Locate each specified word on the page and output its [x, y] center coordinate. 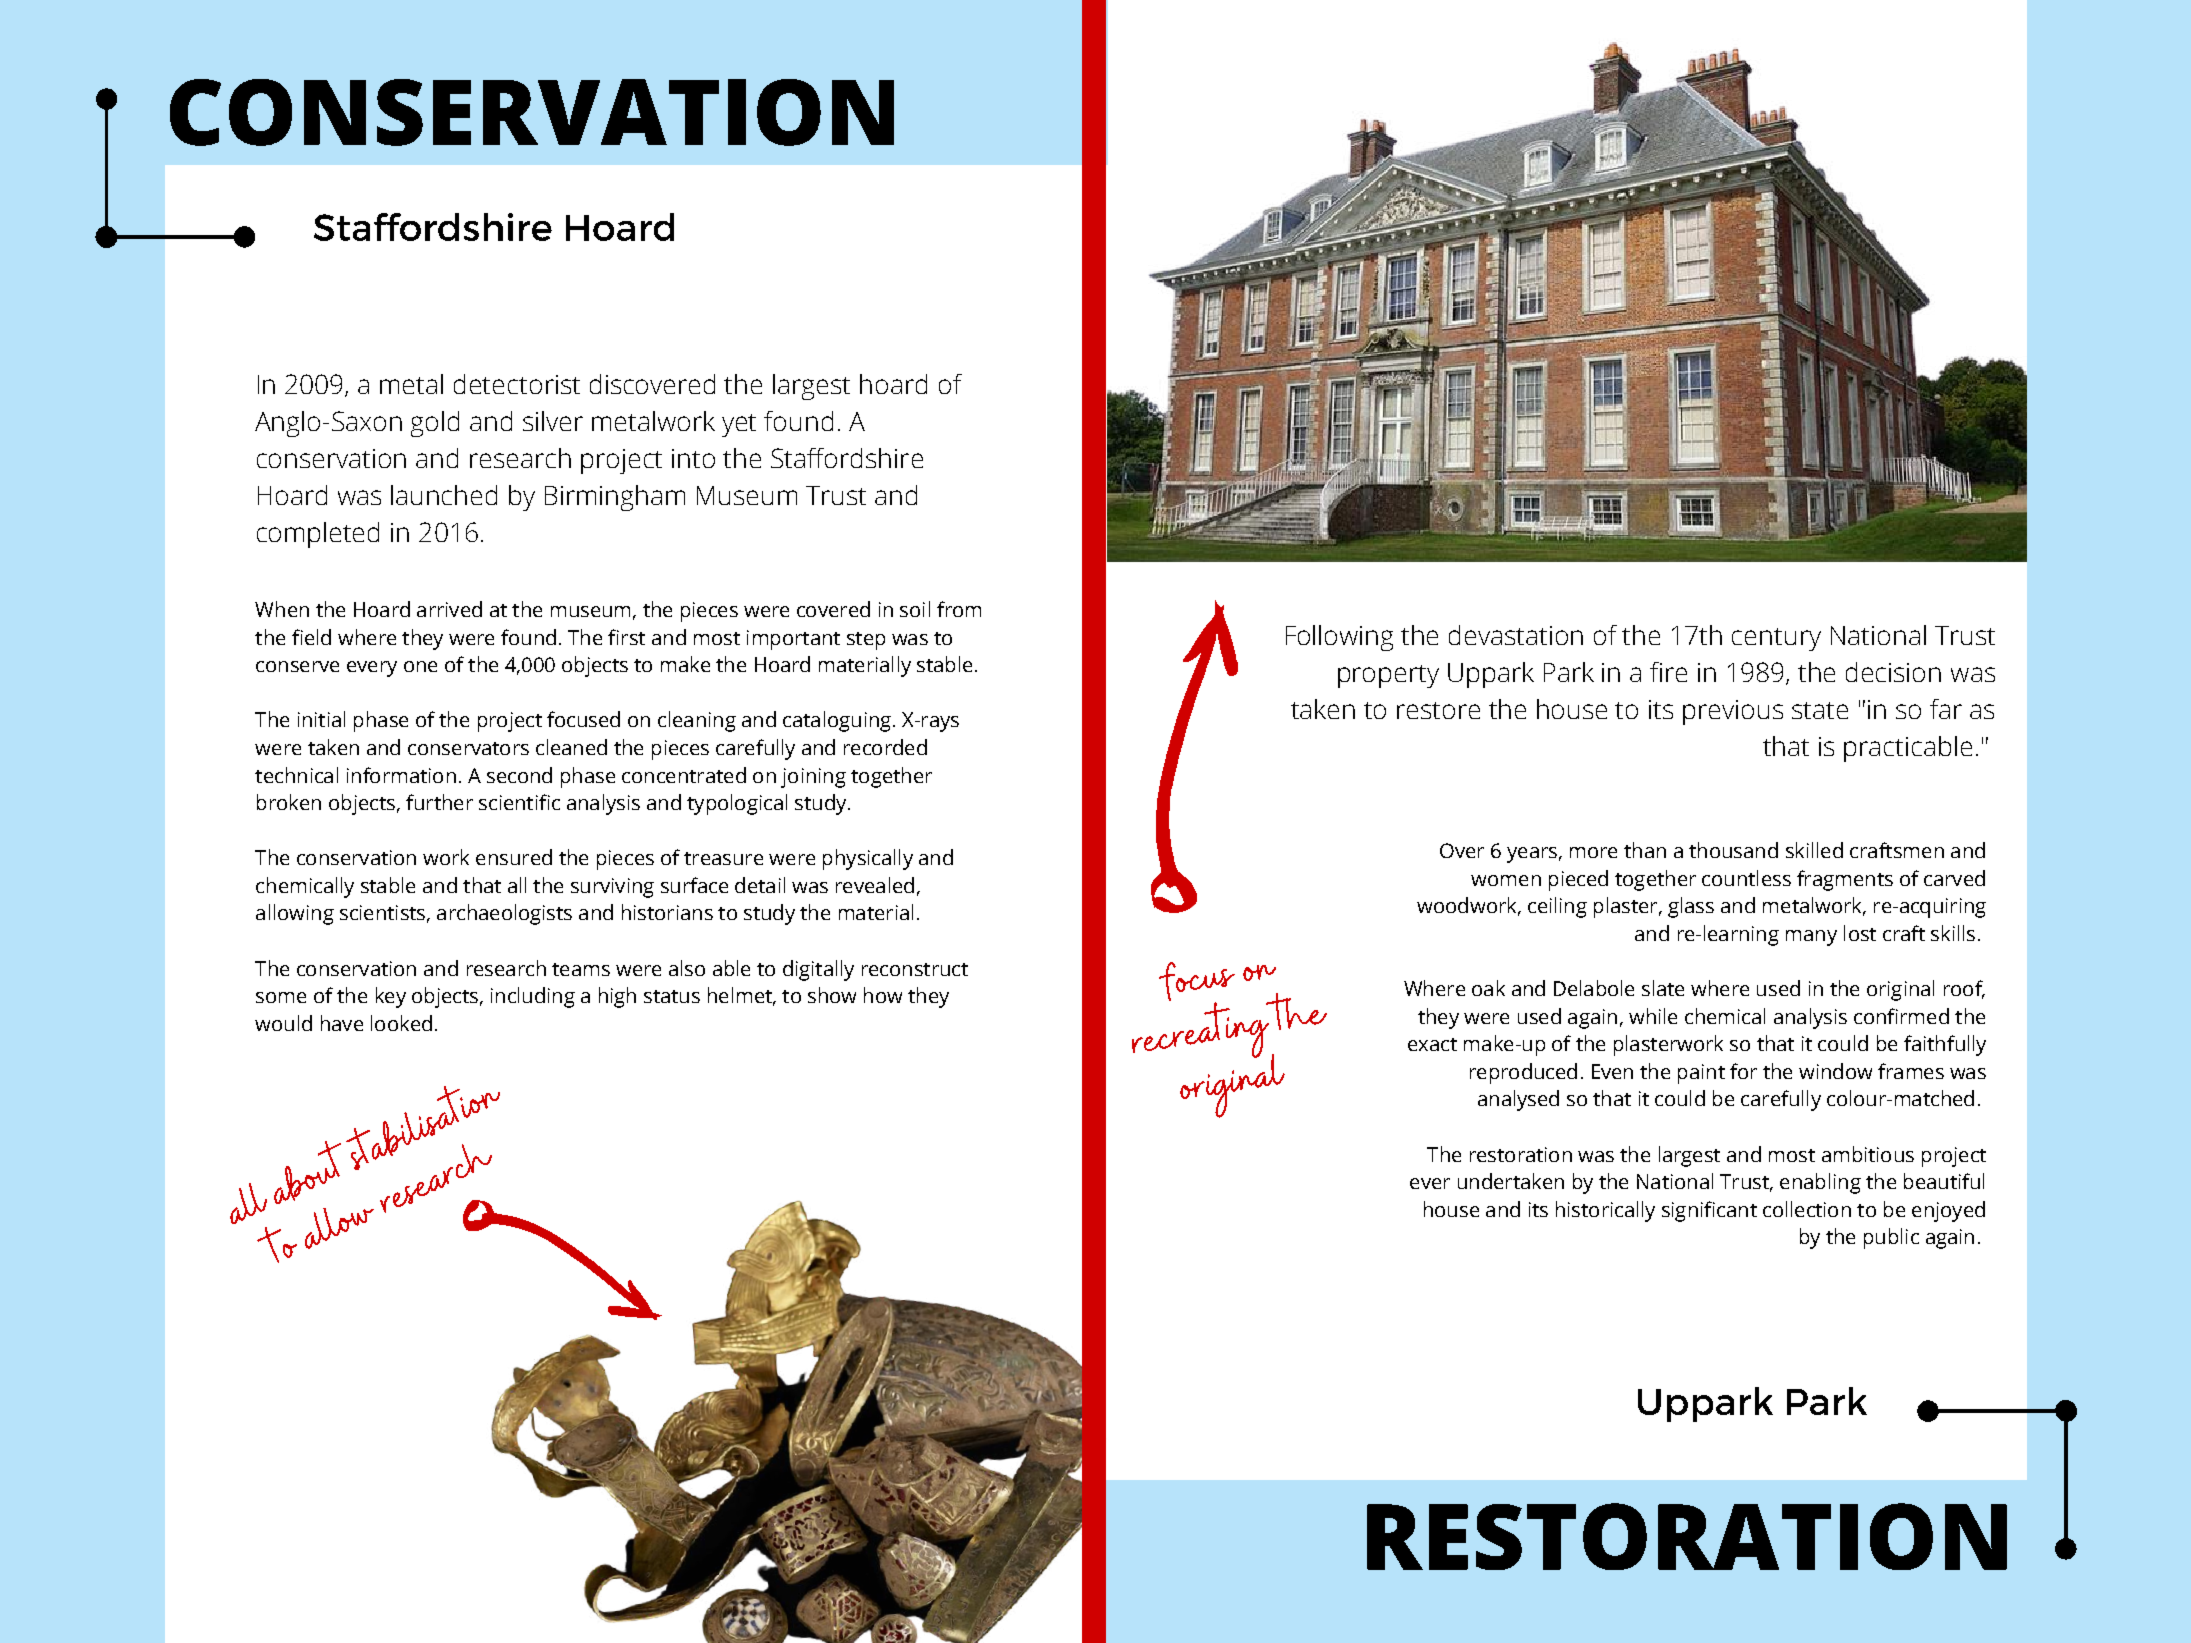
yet [739, 425]
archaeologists [504, 914]
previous [1733, 712]
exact [1432, 1044]
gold [435, 424]
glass [1691, 907]
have [342, 1023]
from [959, 609]
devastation [1516, 635]
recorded [885, 747]
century [1776, 639]
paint [1701, 1074]
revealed [875, 885]
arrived [449, 609]
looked [401, 1023]
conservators [468, 748]
